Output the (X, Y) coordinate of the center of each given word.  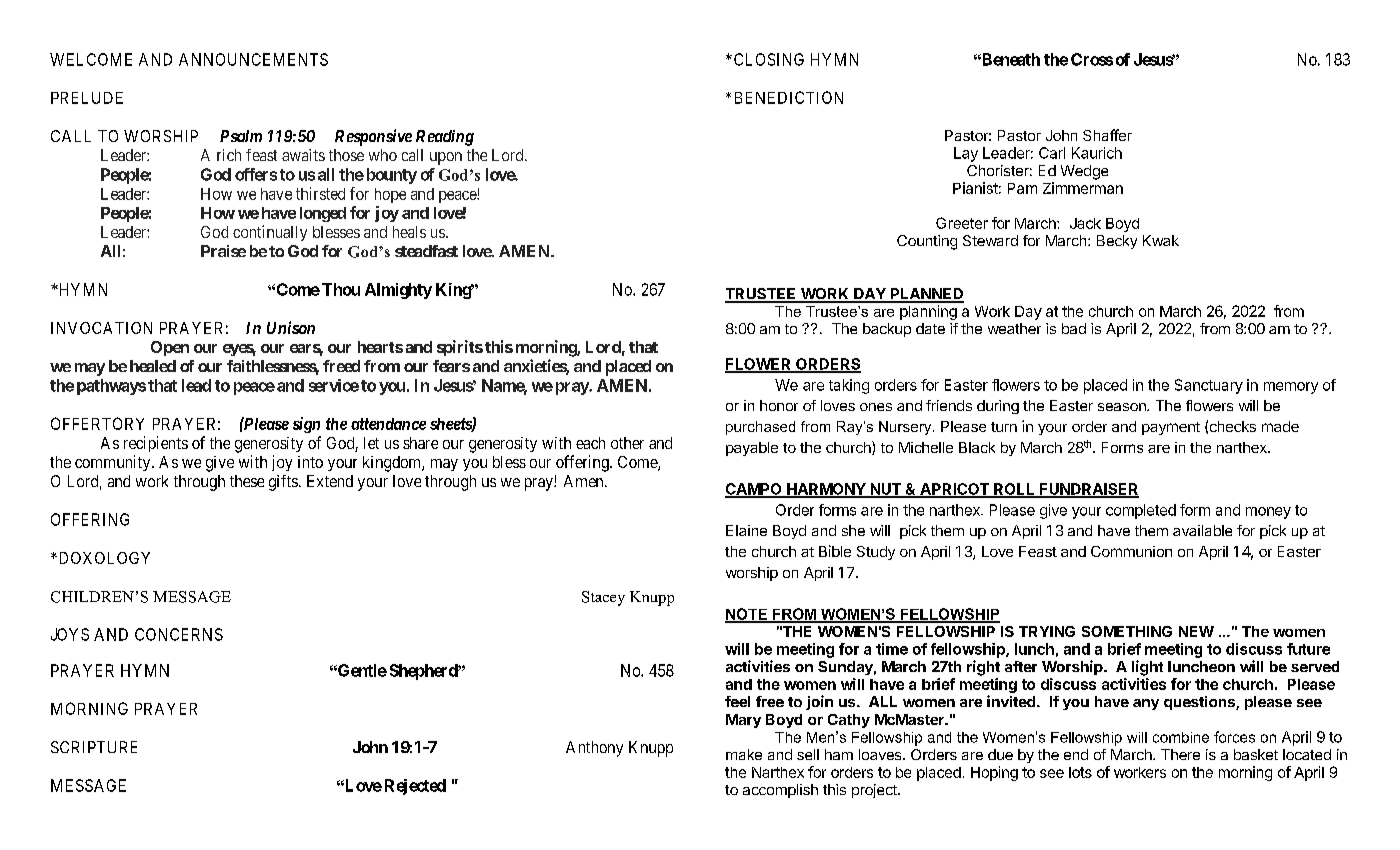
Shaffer (1107, 135)
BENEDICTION (789, 97)
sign (306, 425)
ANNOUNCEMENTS (253, 59)
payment (1171, 428)
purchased (760, 428)
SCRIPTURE (94, 747)
